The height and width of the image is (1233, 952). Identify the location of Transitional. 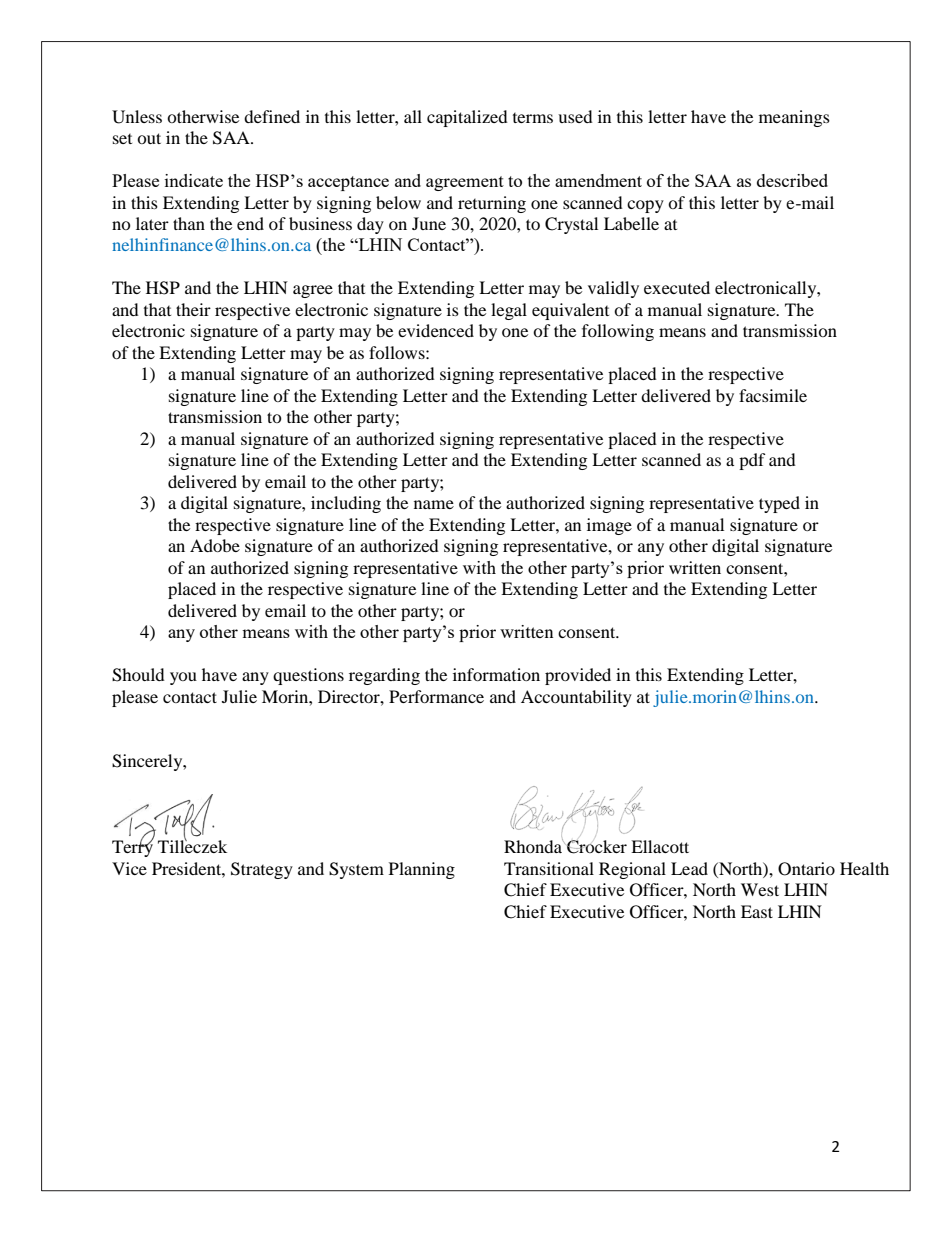
(549, 868).
